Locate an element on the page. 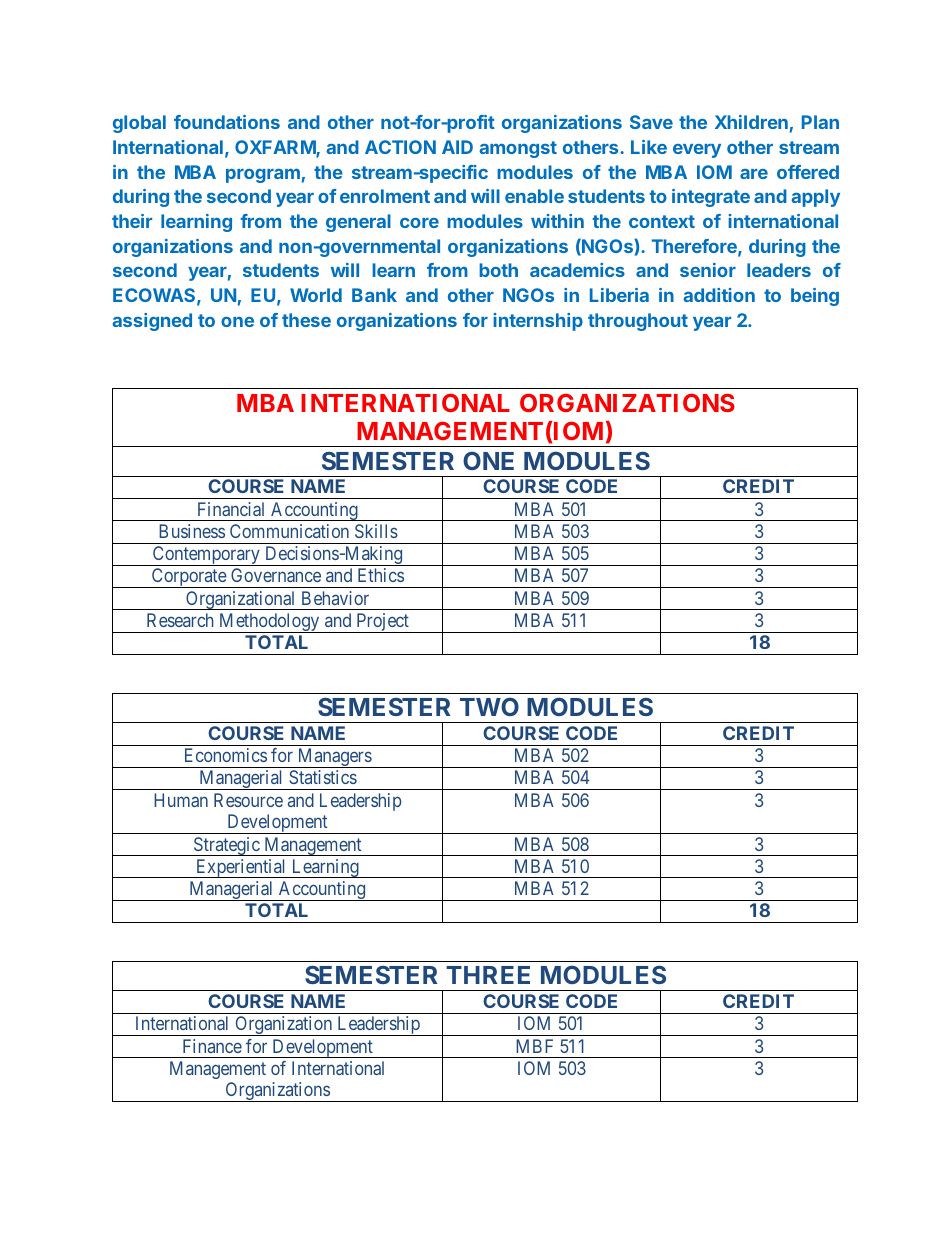 The height and width of the image is (1233, 952). Statistics is located at coordinates (323, 777).
